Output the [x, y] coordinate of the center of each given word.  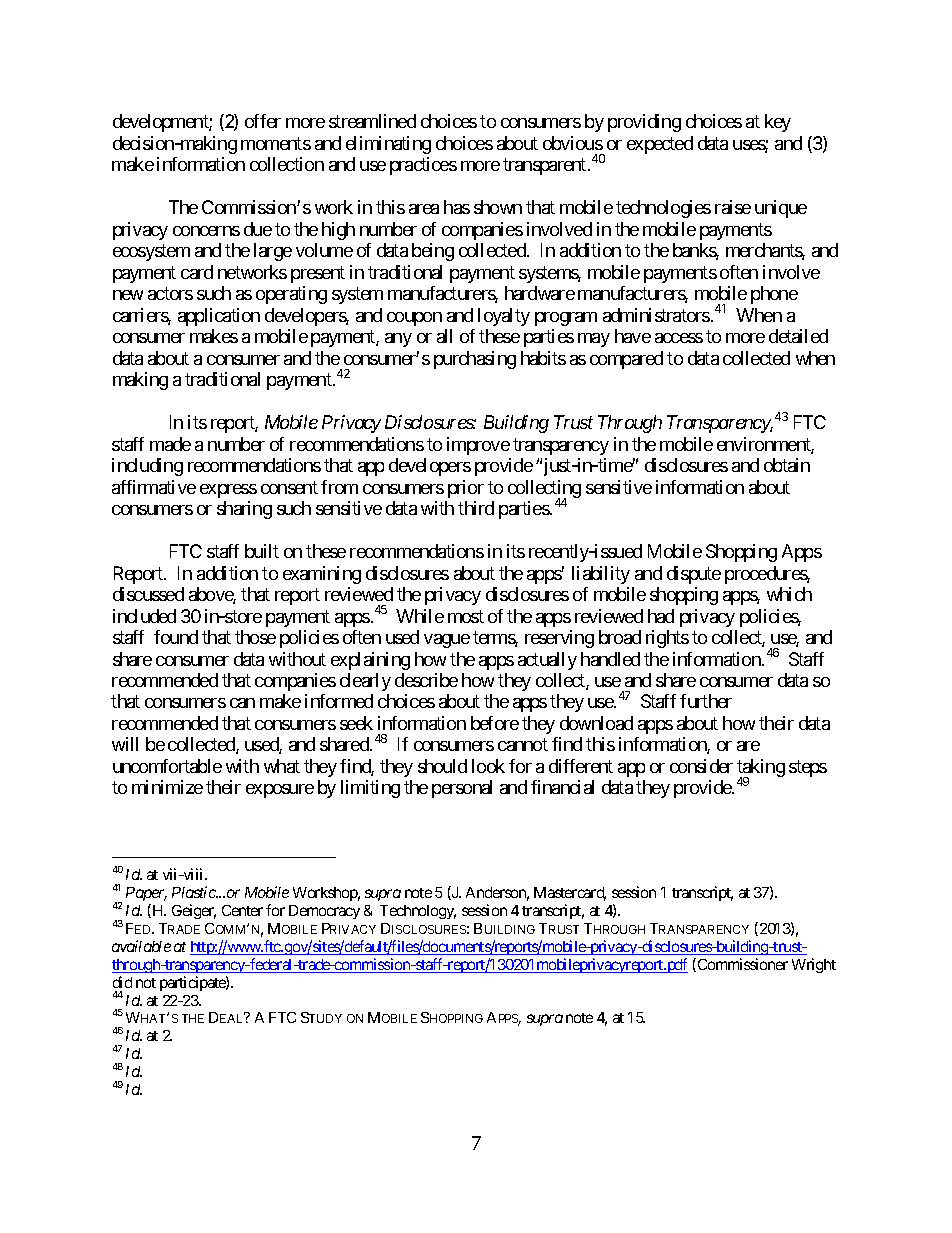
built [262, 551]
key [778, 123]
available [141, 946]
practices [423, 166]
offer [263, 121]
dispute [694, 575]
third [476, 508]
